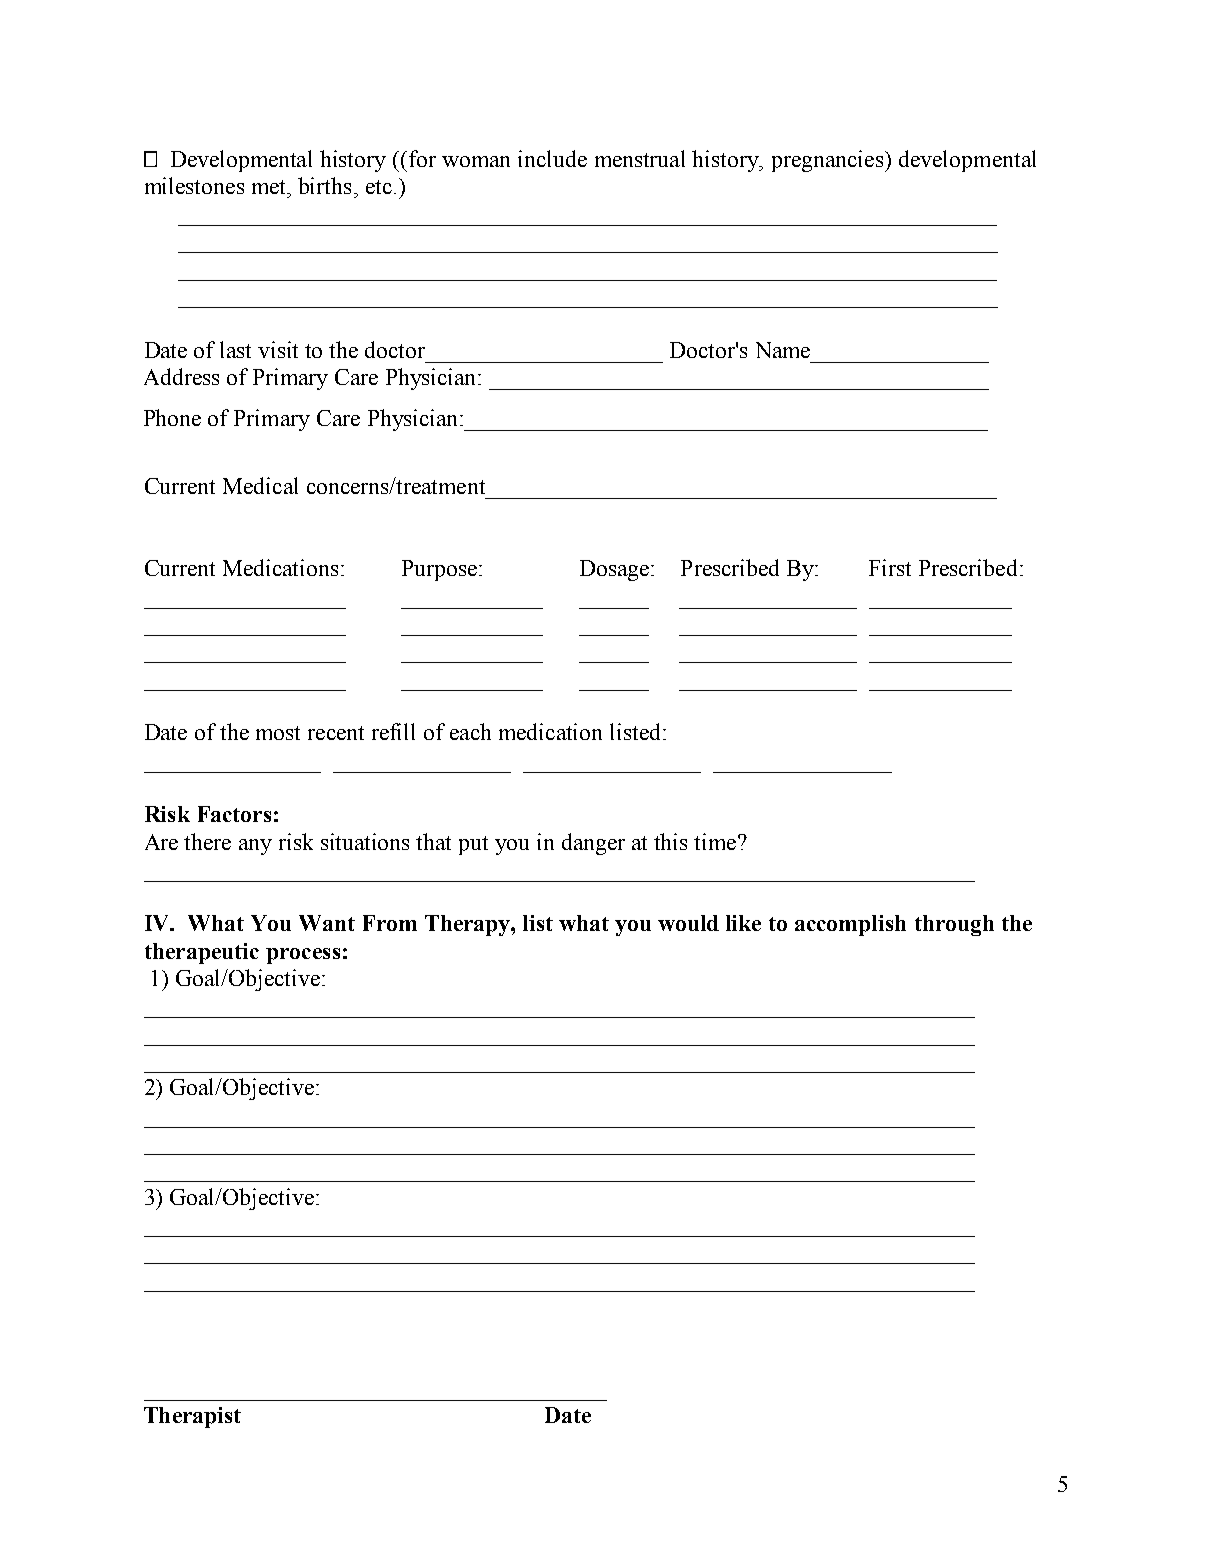 This document has width=1211, height=1568. I want to click on time, so click(715, 841).
